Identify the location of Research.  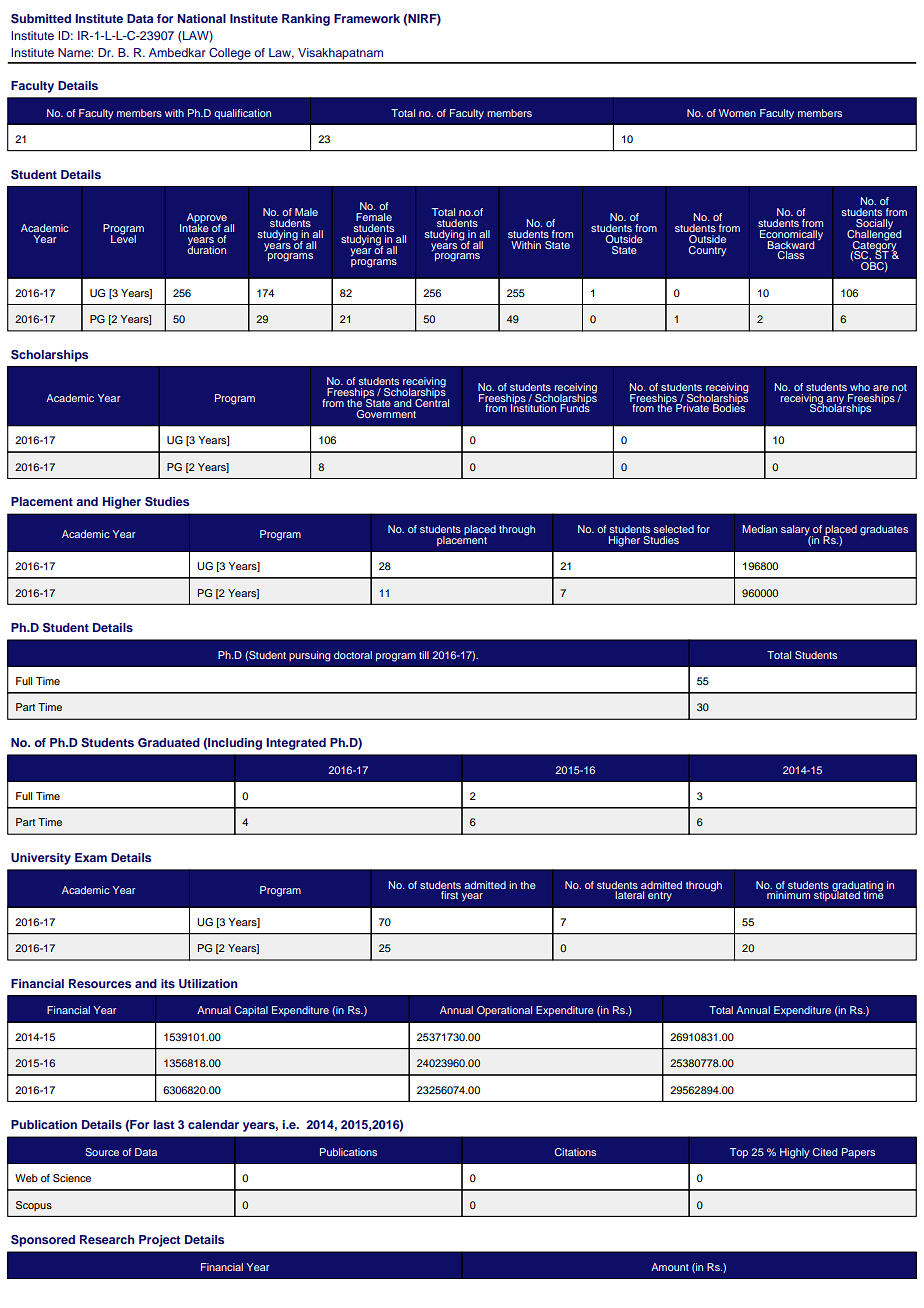
(107, 1239).
